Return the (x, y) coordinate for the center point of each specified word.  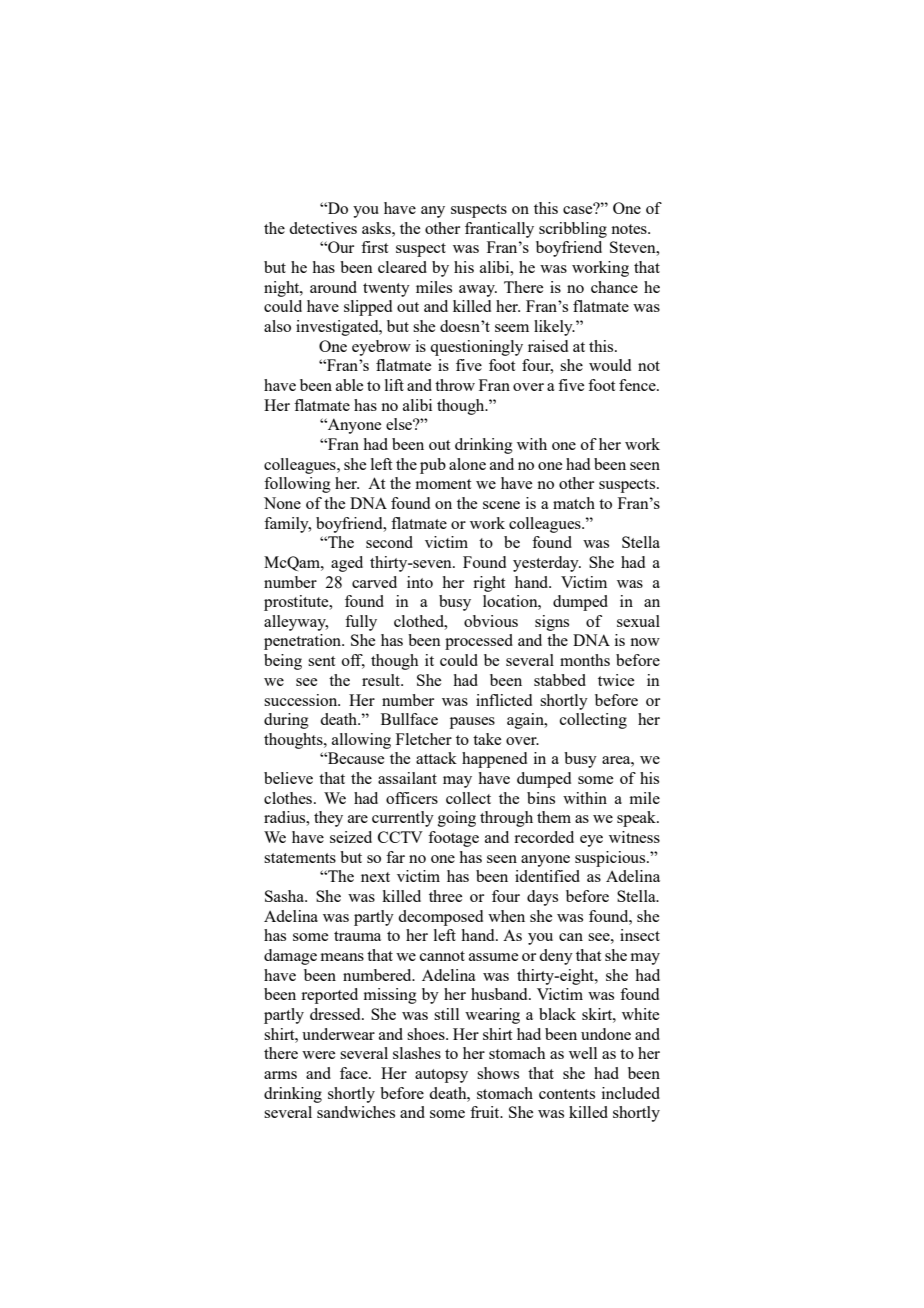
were (318, 1055)
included (631, 1093)
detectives (323, 228)
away (478, 291)
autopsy (441, 1076)
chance (614, 287)
